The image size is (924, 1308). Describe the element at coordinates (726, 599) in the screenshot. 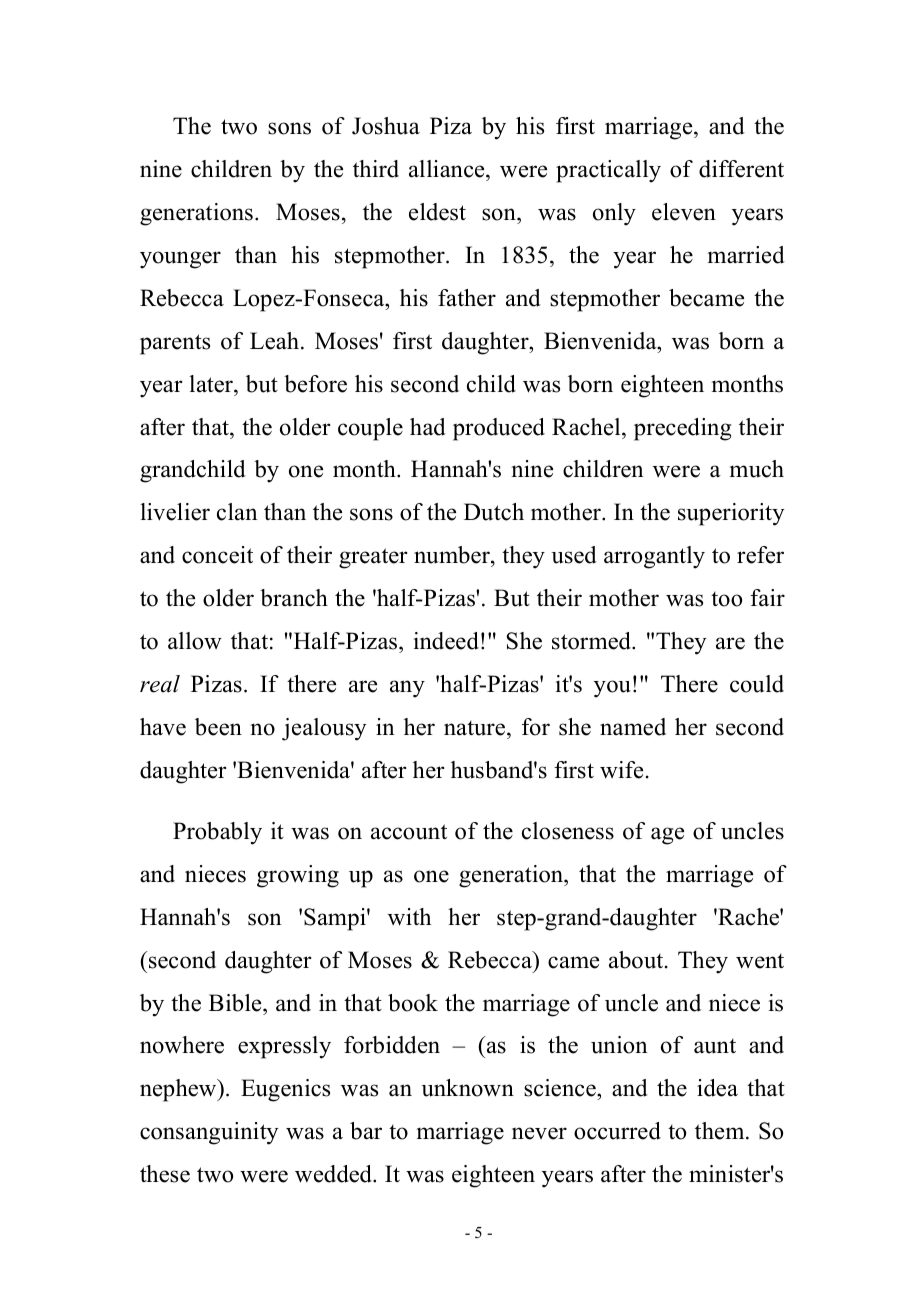

I see `too` at that location.
